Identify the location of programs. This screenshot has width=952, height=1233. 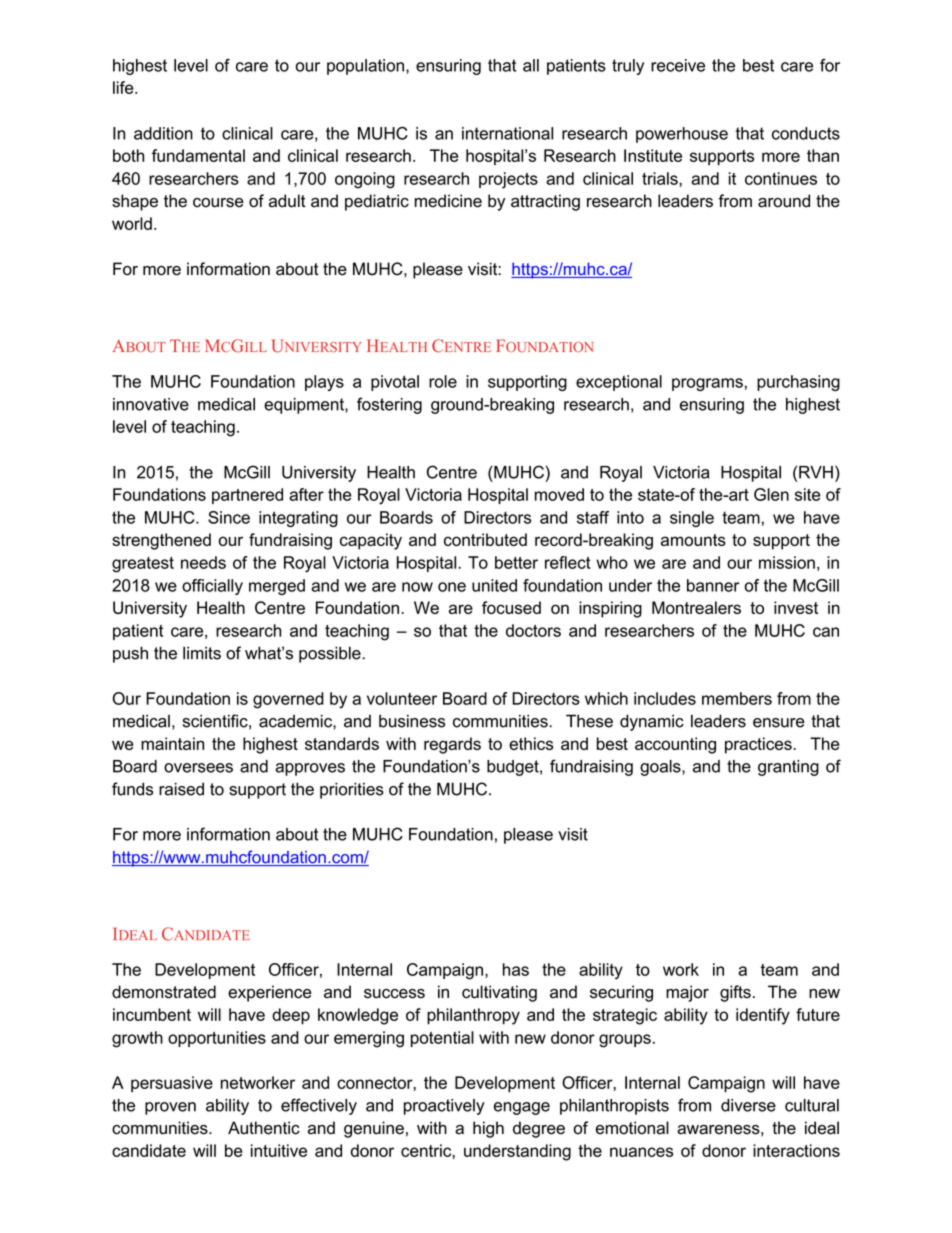
(707, 384).
